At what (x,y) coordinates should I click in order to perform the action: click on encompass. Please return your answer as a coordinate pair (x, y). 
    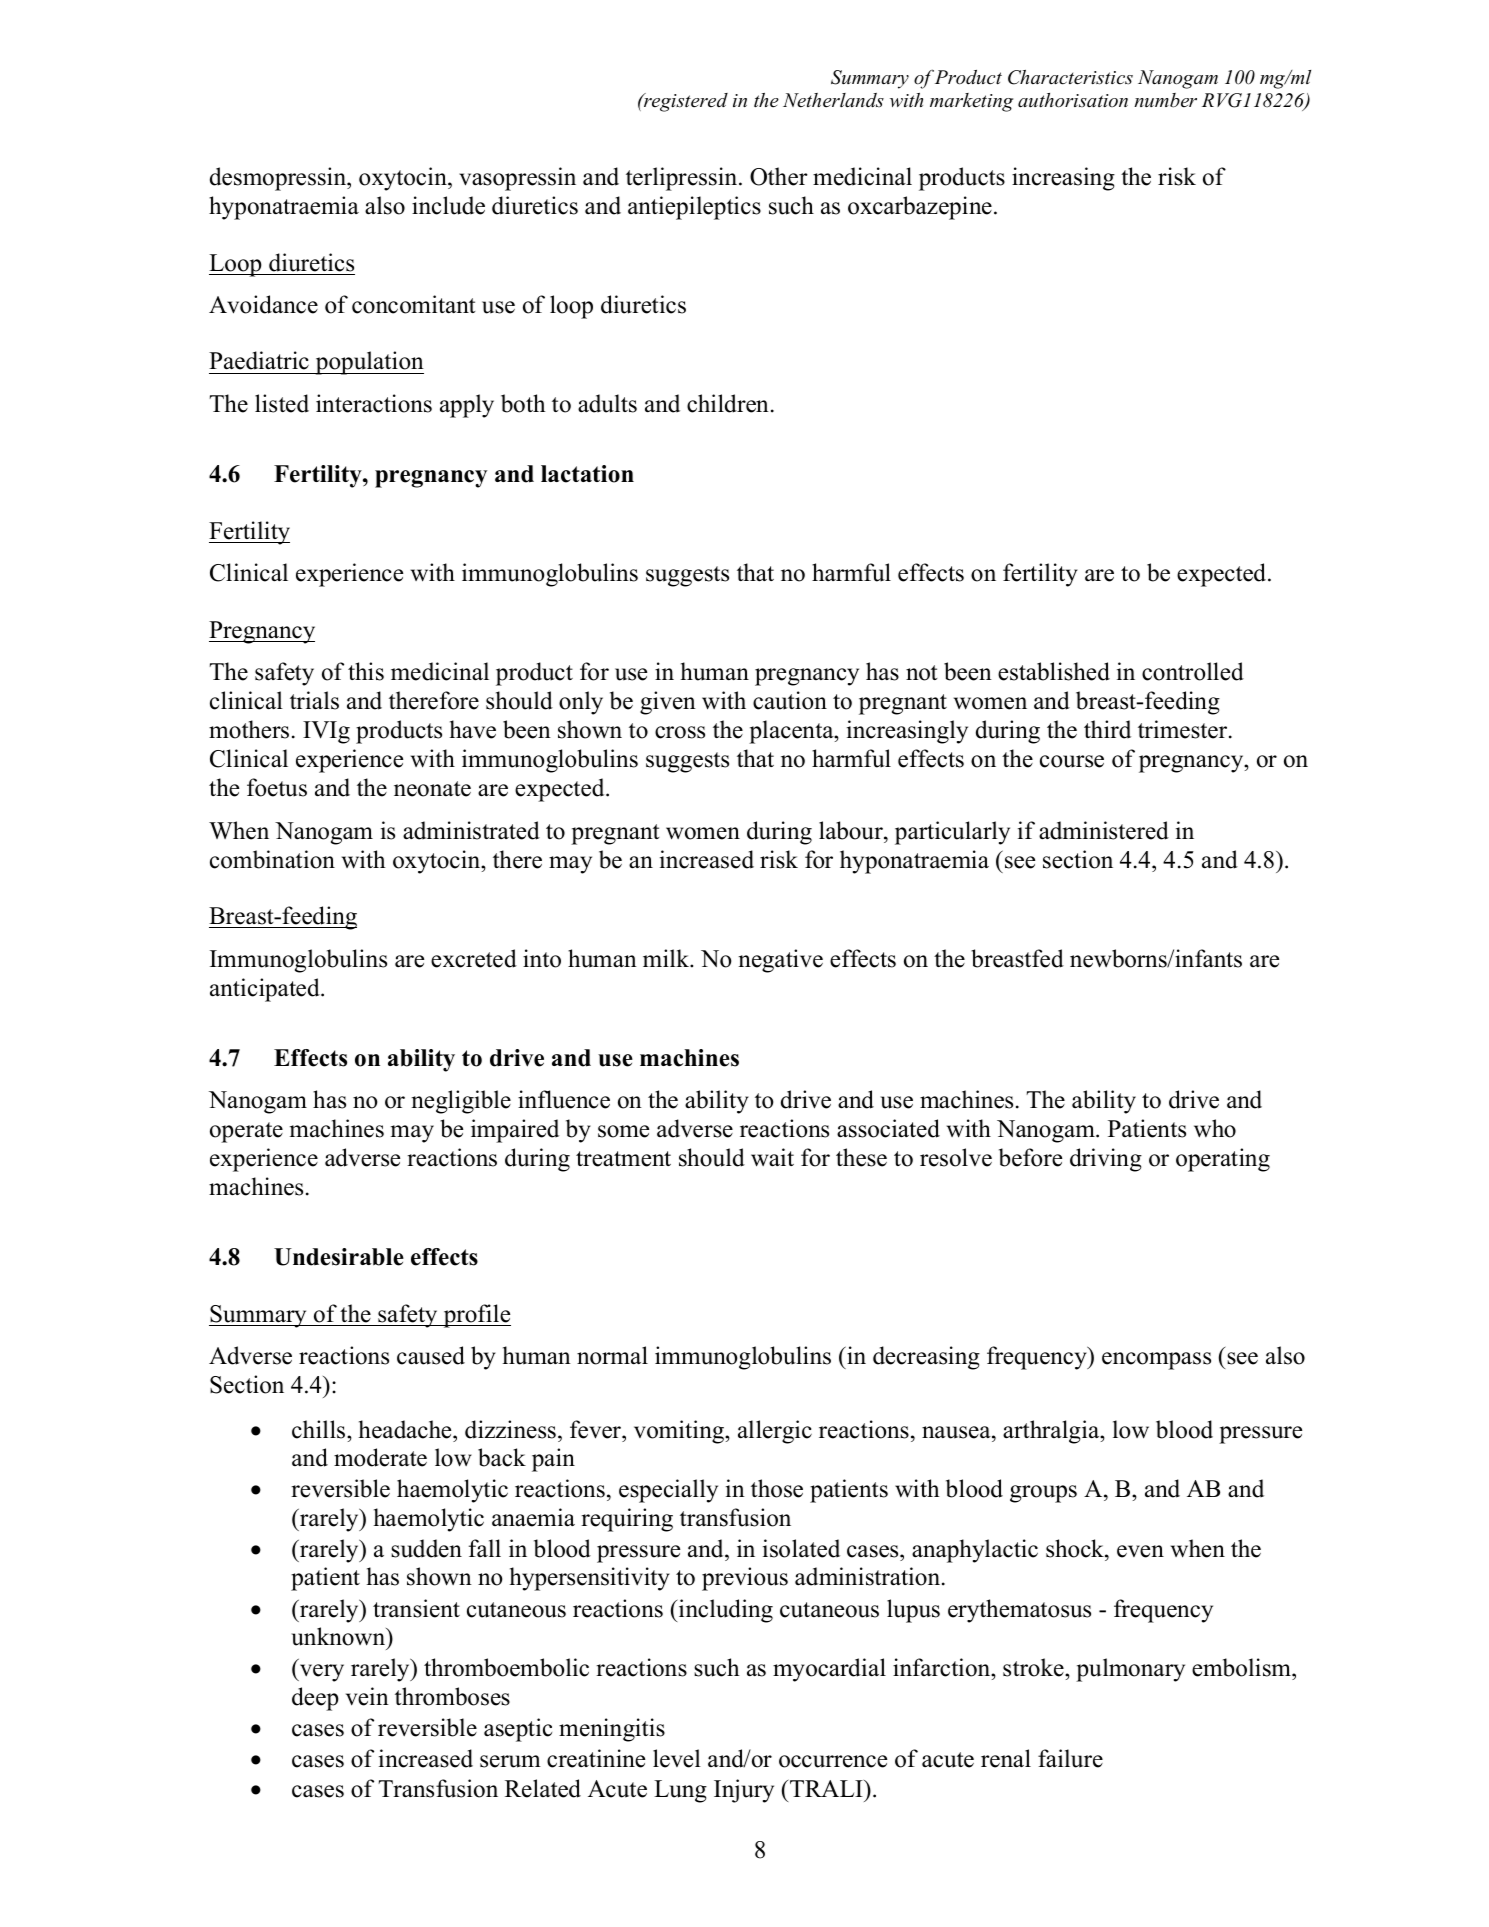
    Looking at the image, I should click on (1156, 1361).
